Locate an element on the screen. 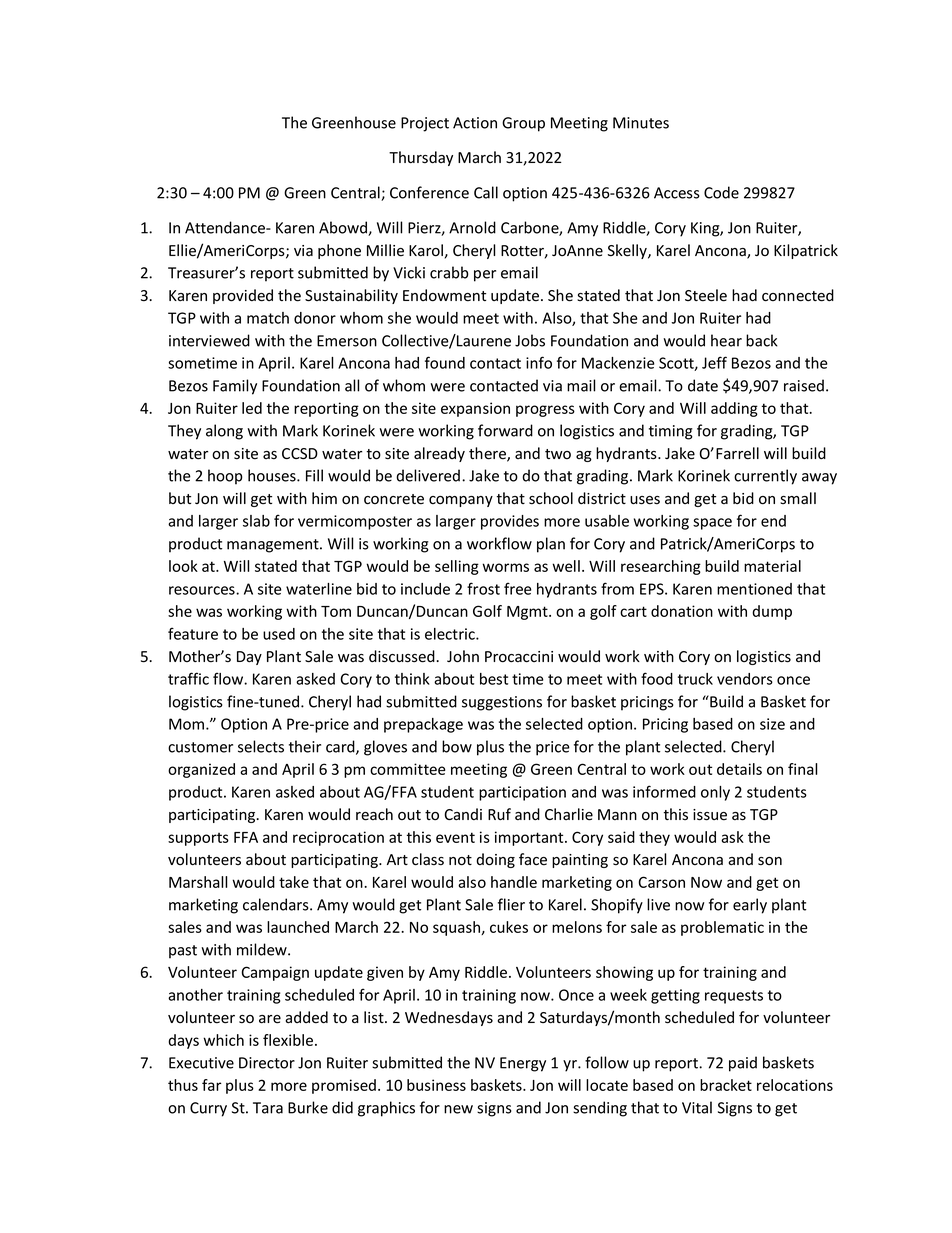  Group is located at coordinates (523, 124).
